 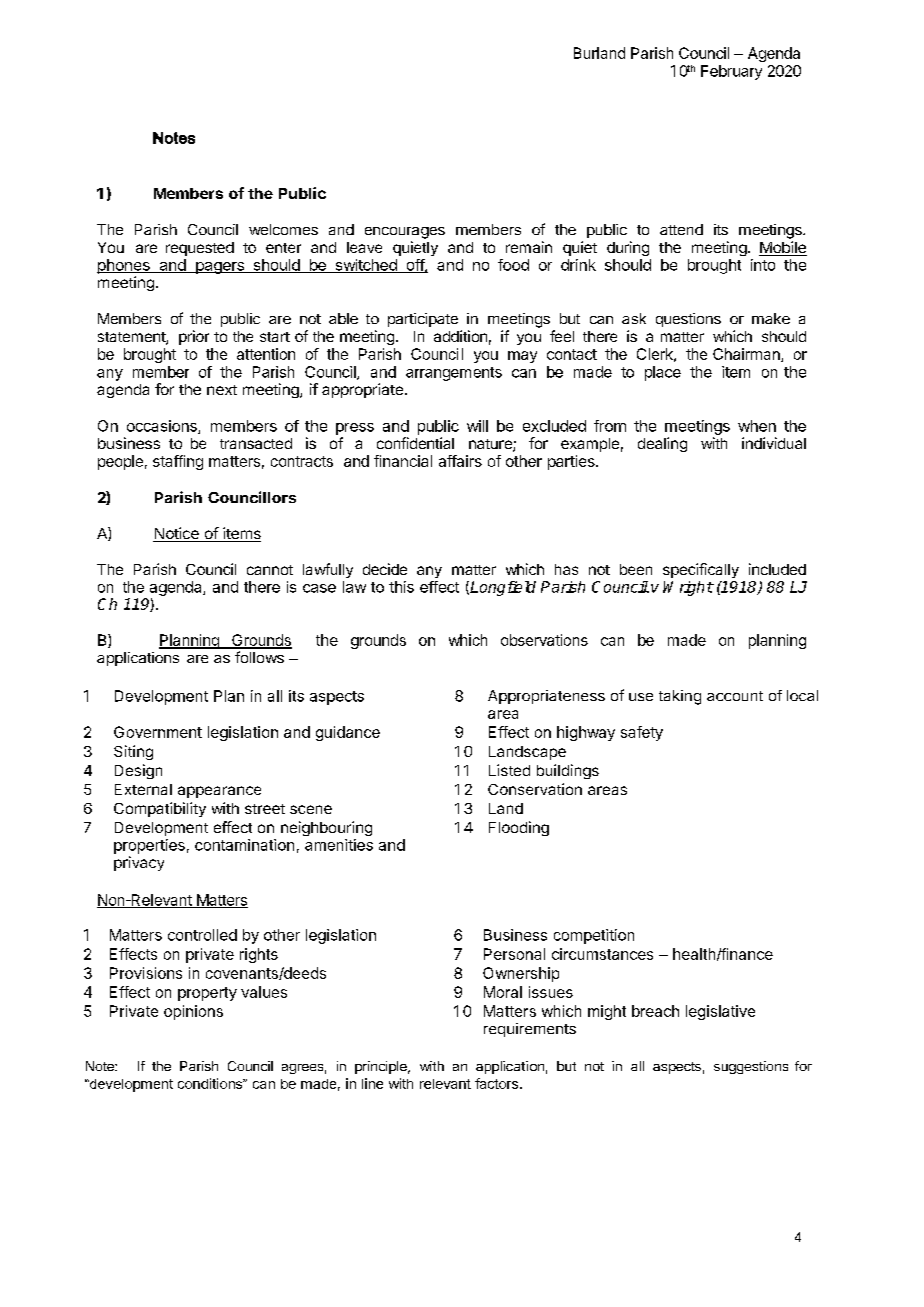 What do you see at coordinates (731, 72) in the screenshot?
I see `February` at bounding box center [731, 72].
